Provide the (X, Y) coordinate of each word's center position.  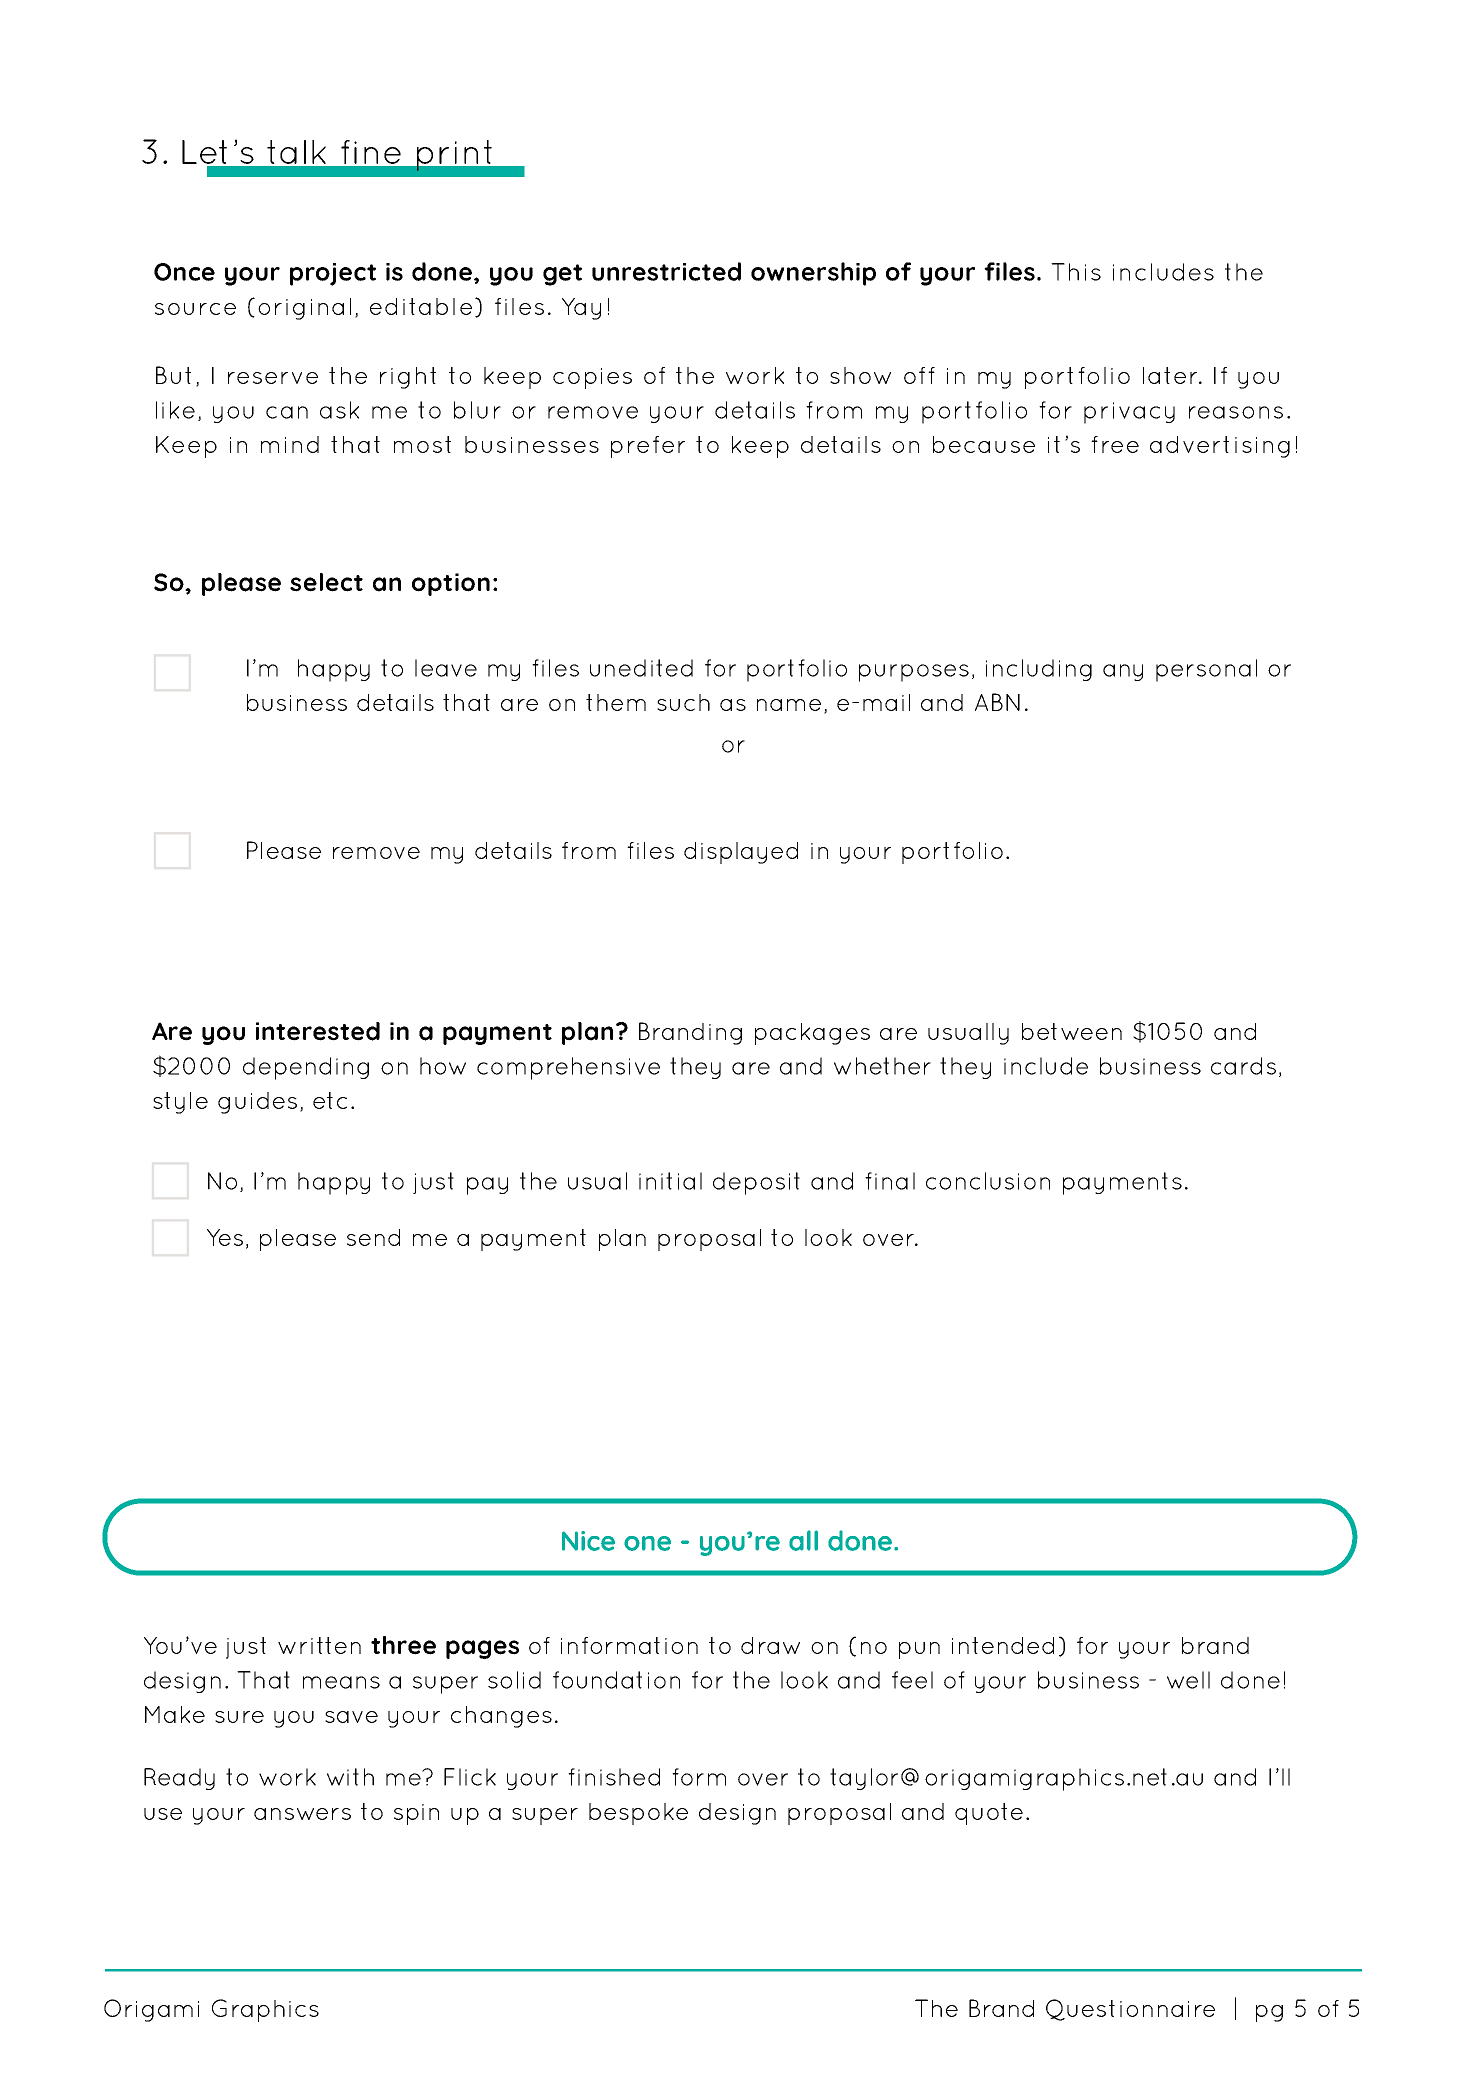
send (373, 1237)
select (326, 582)
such (683, 702)
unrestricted (666, 271)
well (1188, 1680)
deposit (756, 1183)
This (1076, 272)
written (319, 1645)
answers (302, 1814)
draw (770, 1645)
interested (318, 1031)
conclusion (988, 1181)
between (1072, 1031)
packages (812, 1034)
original (304, 309)
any (1123, 672)
